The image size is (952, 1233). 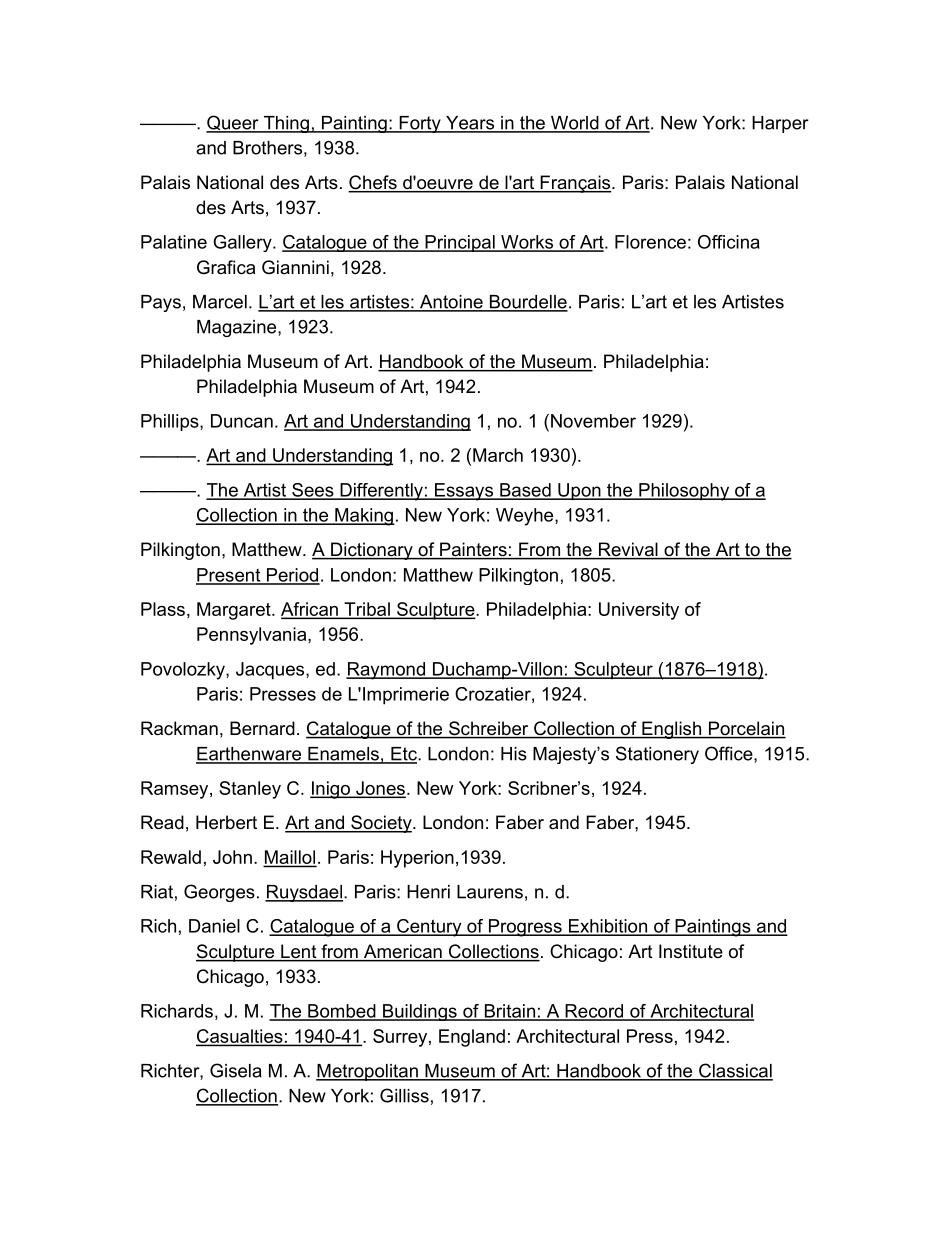 I want to click on Margaret, so click(x=235, y=611).
